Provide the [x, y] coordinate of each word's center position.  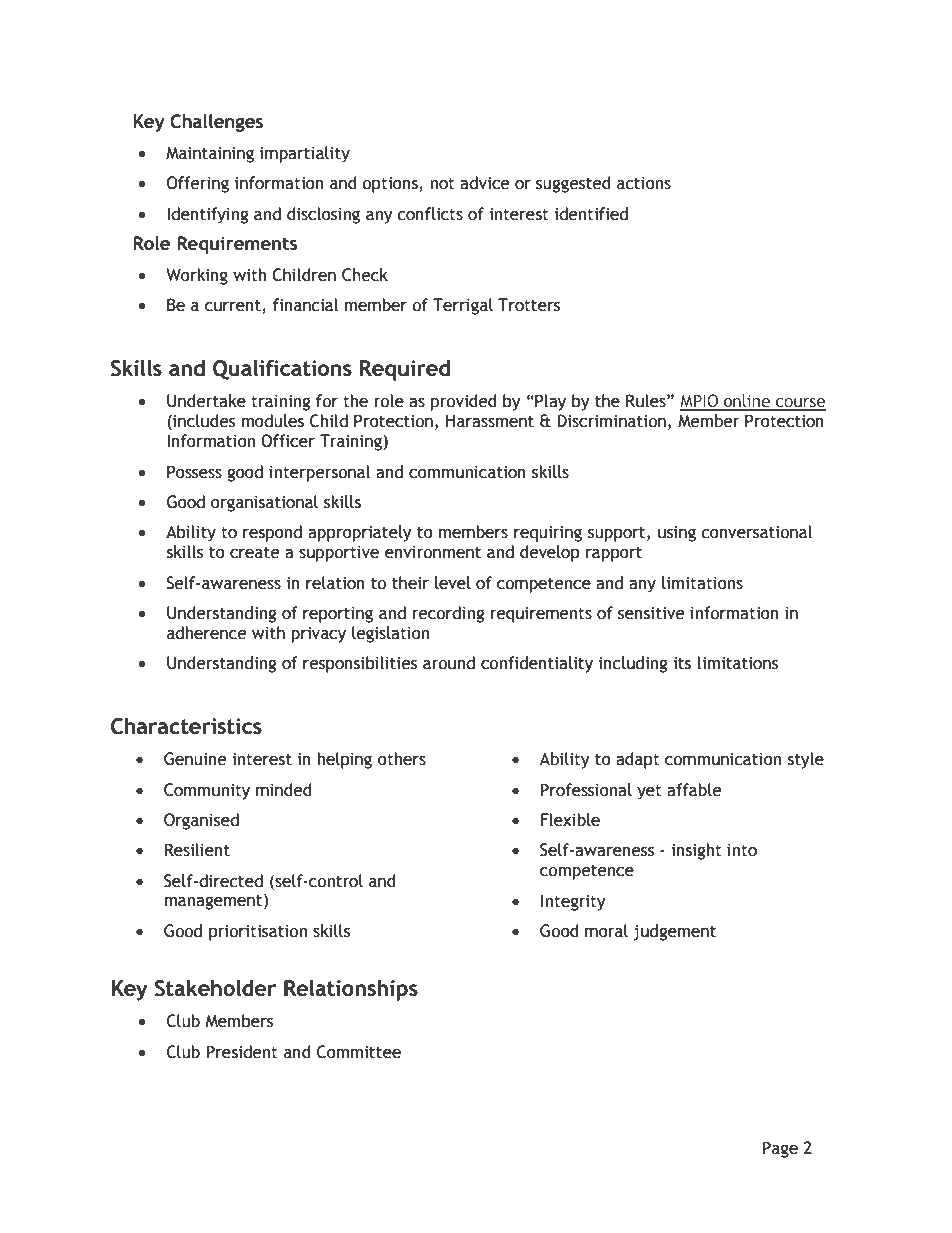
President [242, 1052]
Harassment [490, 421]
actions [644, 183]
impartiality [305, 154]
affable [694, 790]
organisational [264, 503]
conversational [756, 532]
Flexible [570, 820]
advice [485, 183]
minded [284, 790]
